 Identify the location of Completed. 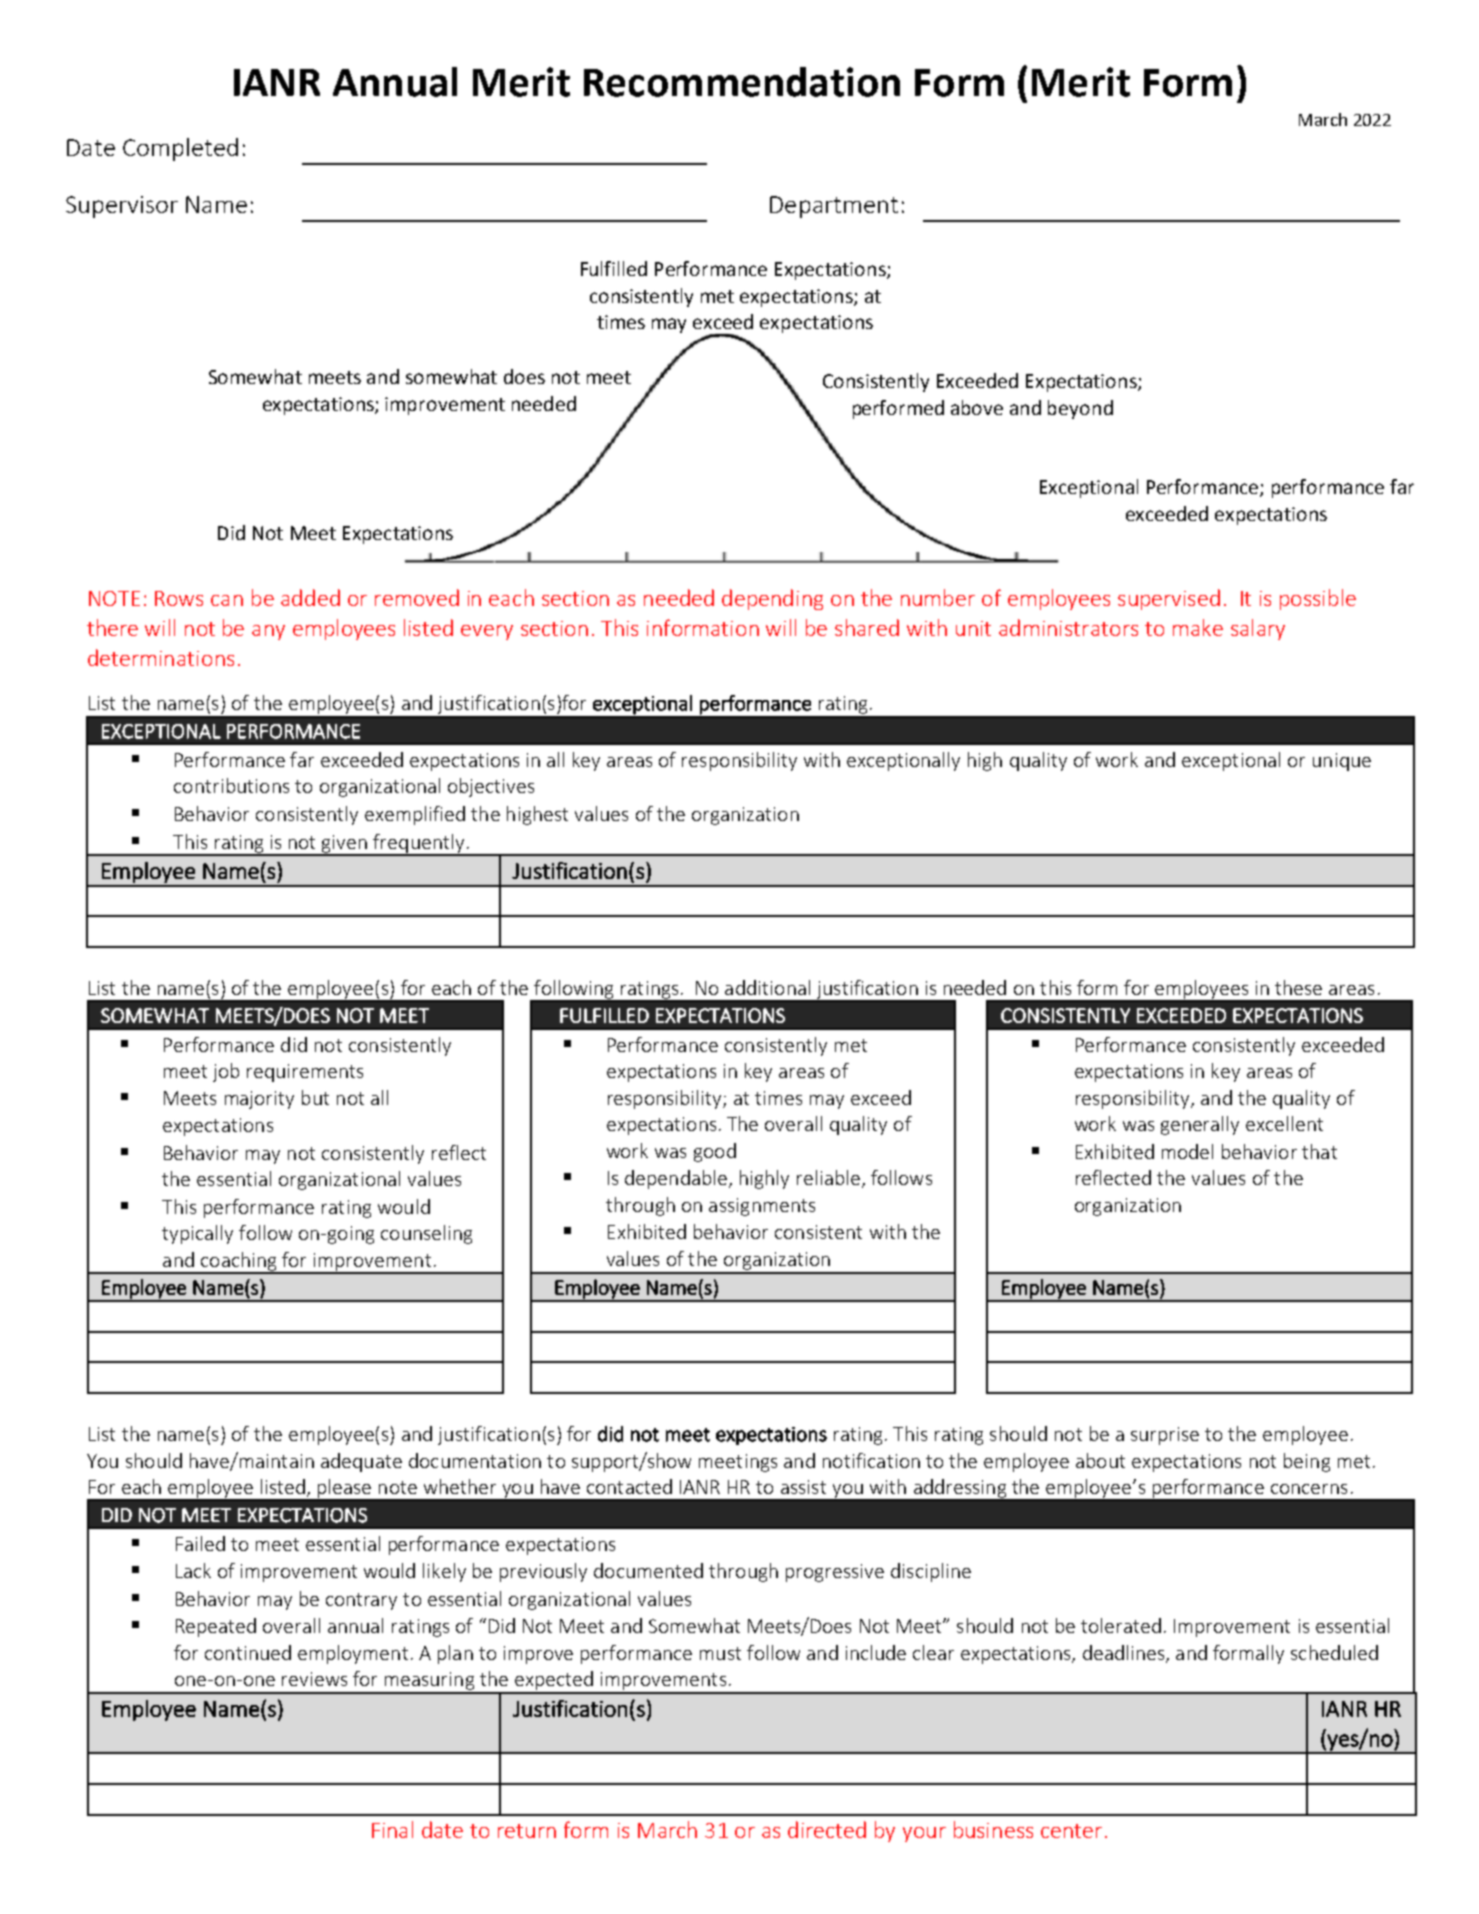
(180, 149).
